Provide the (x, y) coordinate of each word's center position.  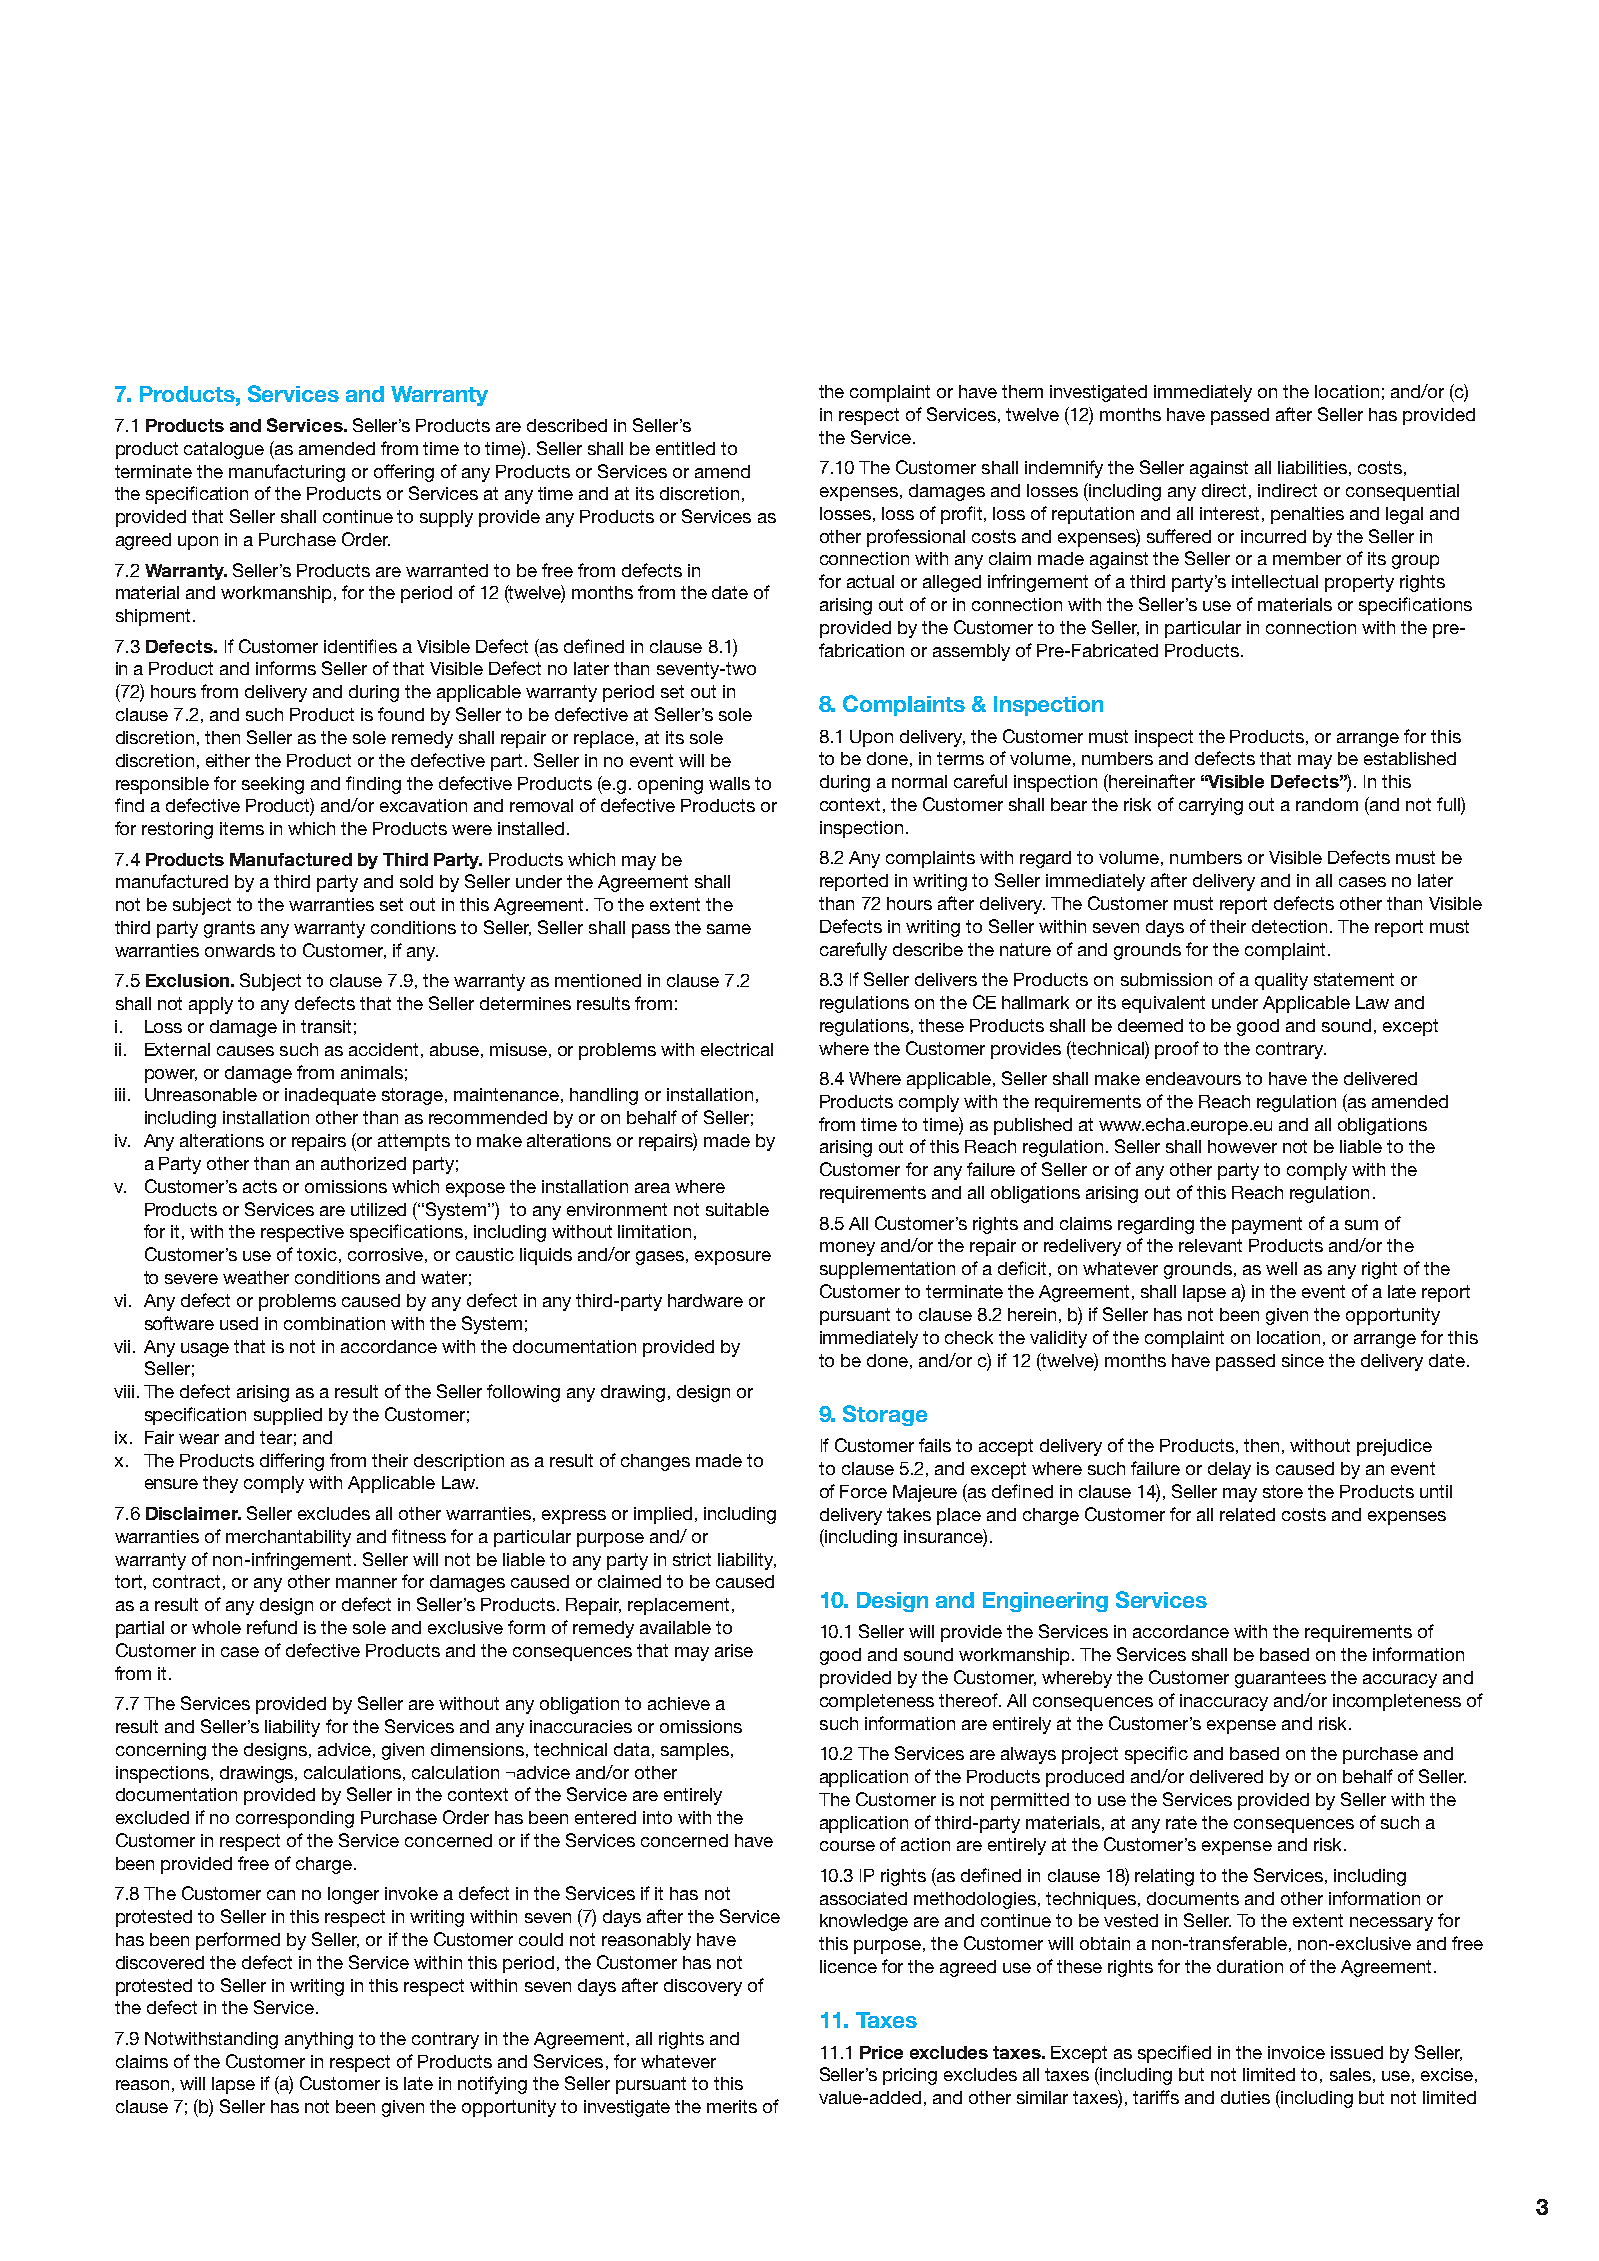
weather (256, 1277)
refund (272, 1627)
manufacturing (287, 473)
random (1327, 804)
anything (319, 2040)
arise (734, 1650)
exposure (733, 1258)
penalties (1307, 515)
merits (732, 2106)
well (1281, 1268)
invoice (1296, 2052)
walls (729, 783)
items (242, 828)
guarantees (1280, 1679)
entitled (685, 448)
